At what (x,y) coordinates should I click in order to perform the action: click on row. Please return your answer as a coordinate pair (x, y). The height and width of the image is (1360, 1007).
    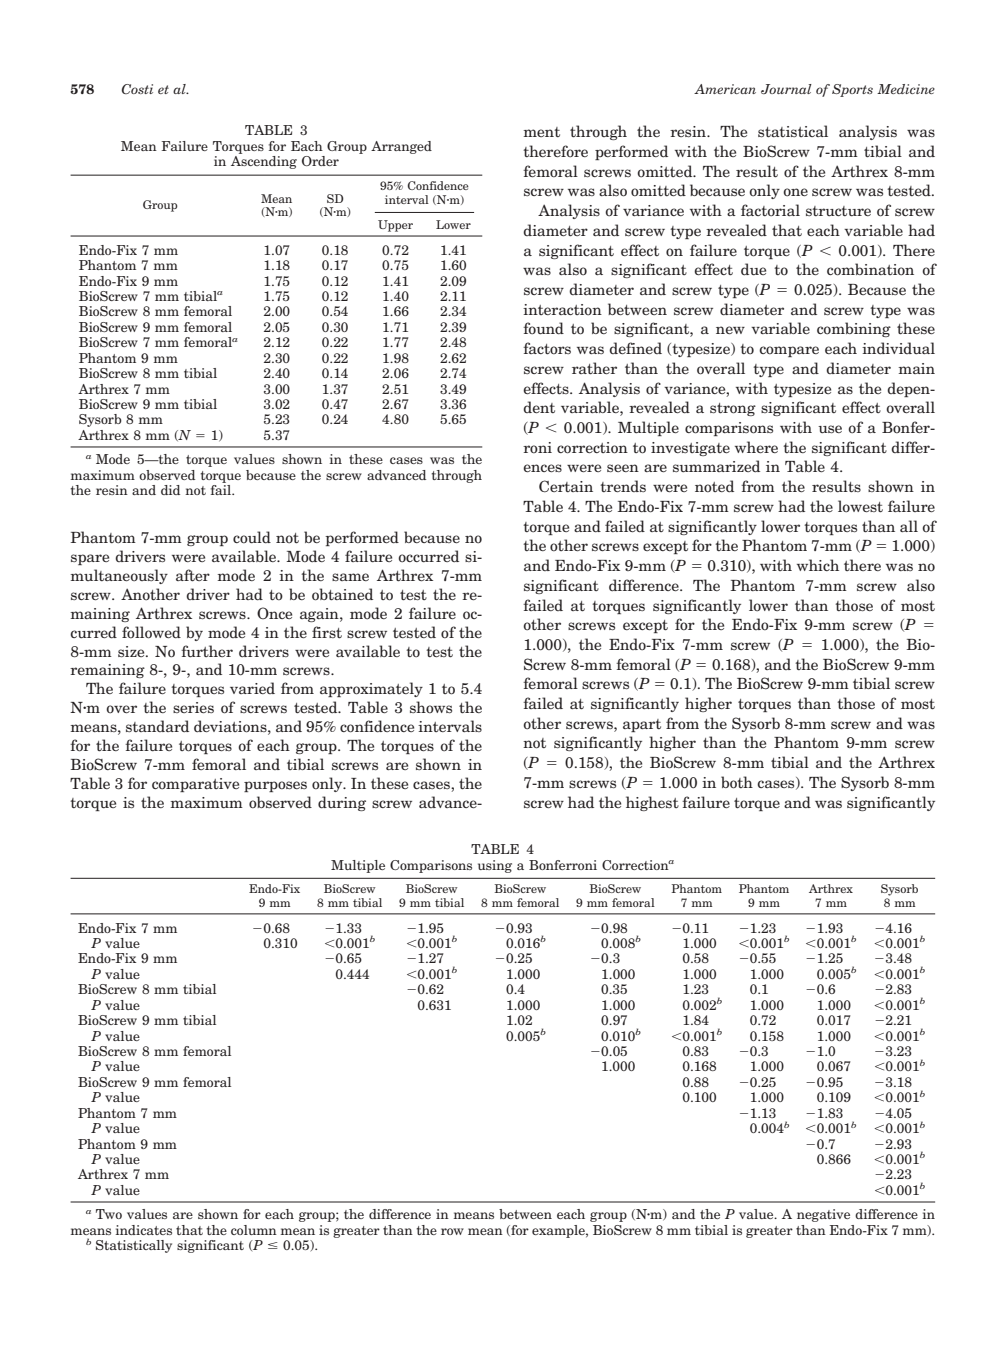
    Looking at the image, I should click on (452, 1231).
